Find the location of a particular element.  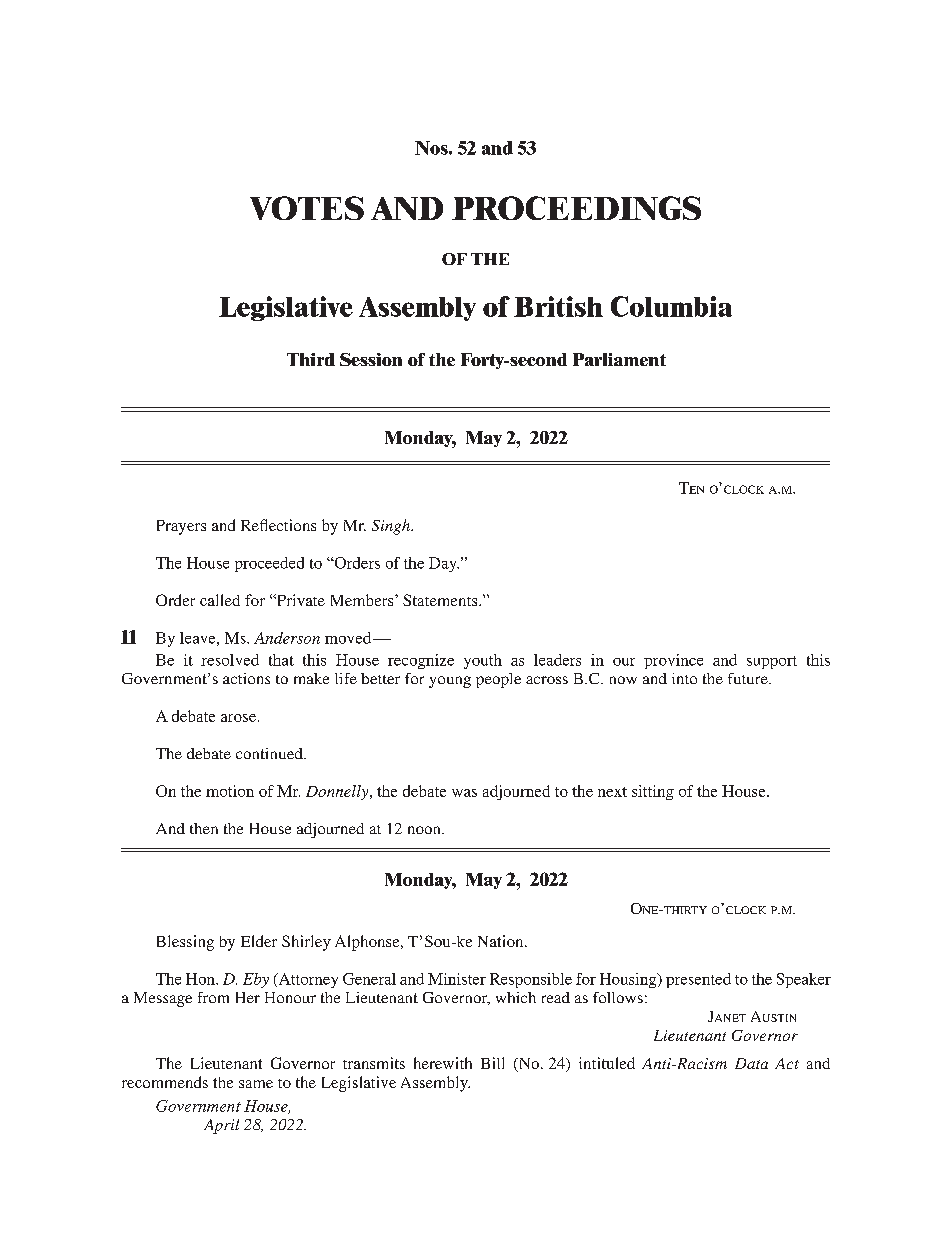

Nation is located at coordinates (502, 941).
